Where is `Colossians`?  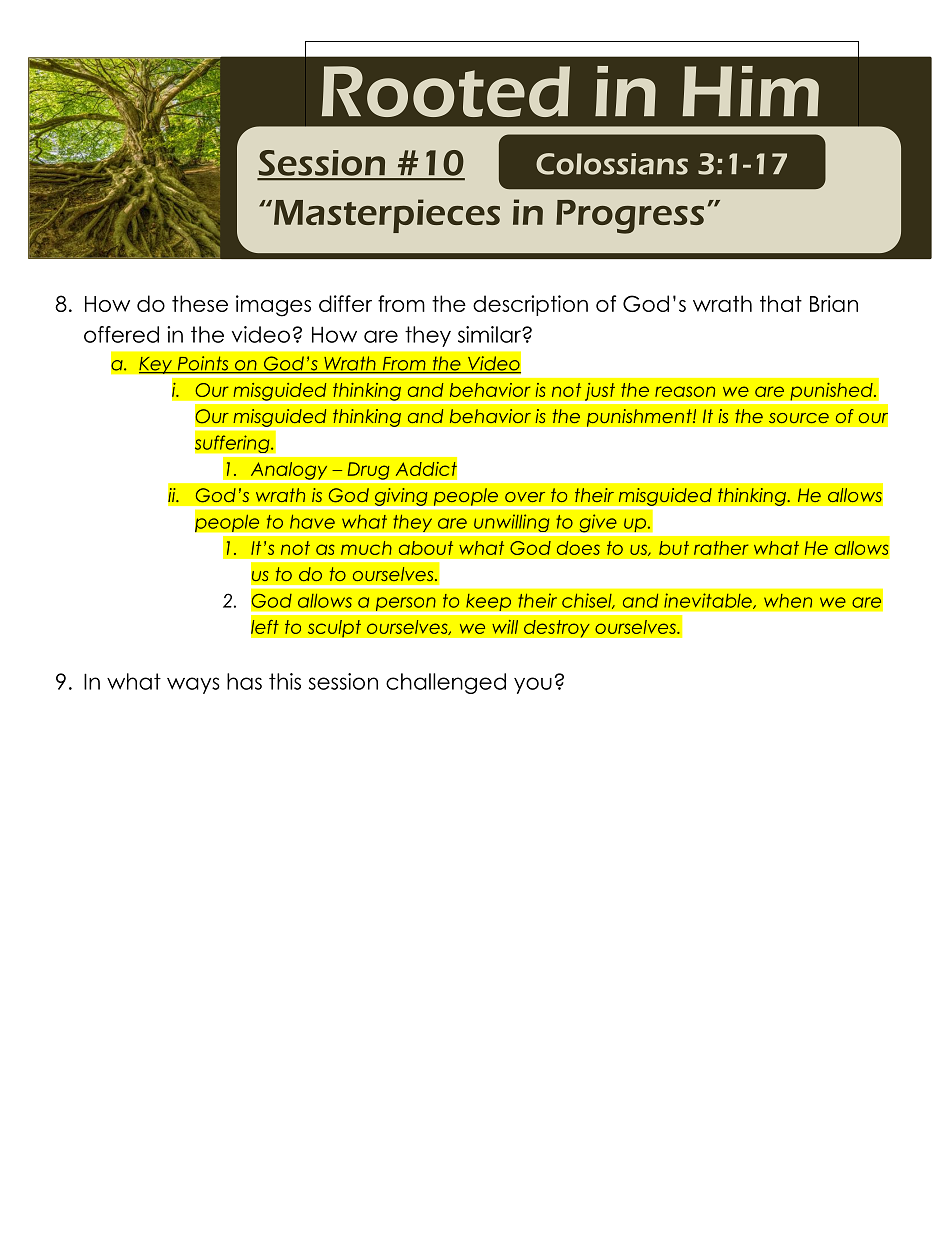 Colossians is located at coordinates (612, 164).
